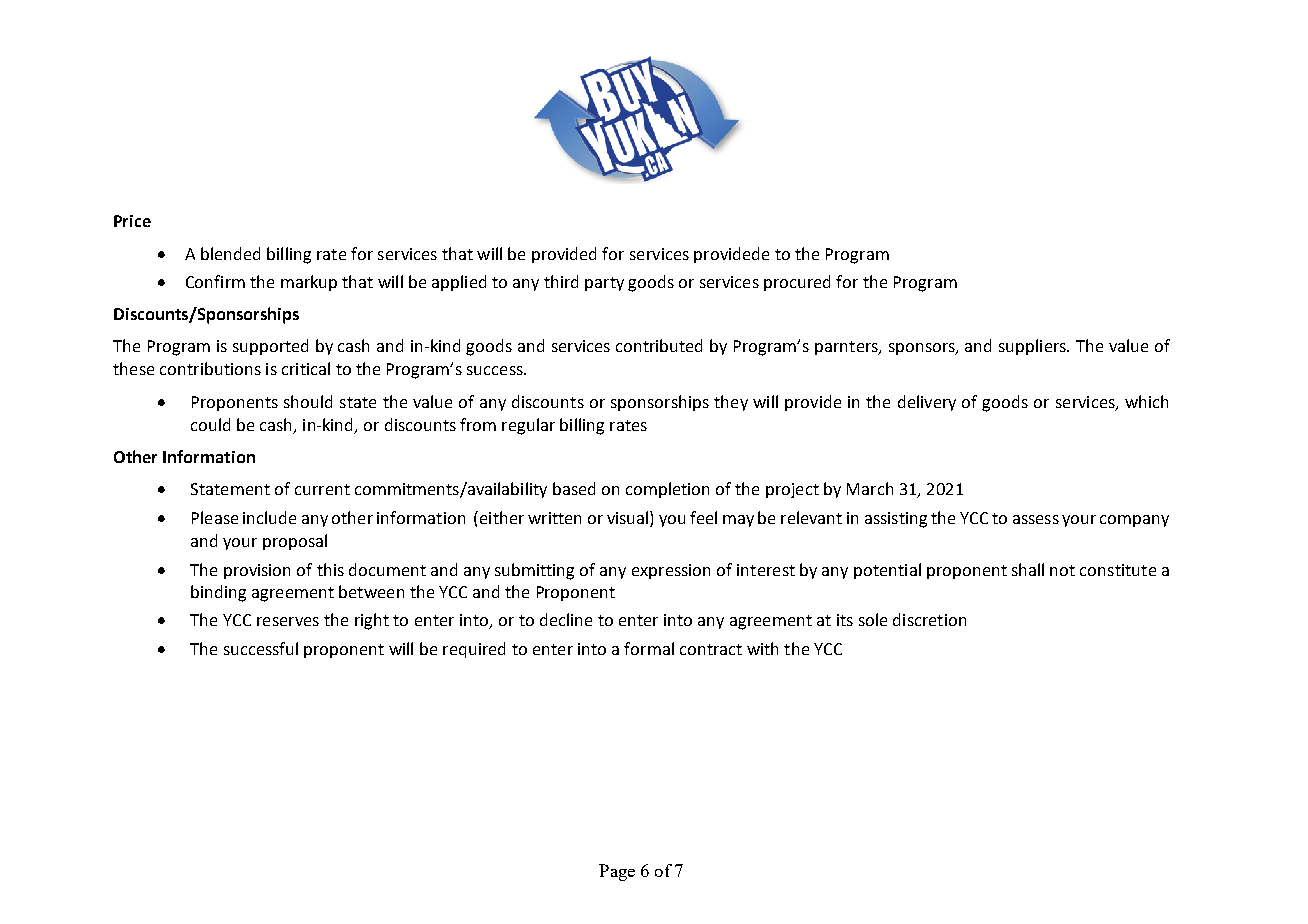 The height and width of the document is (924, 1308). What do you see at coordinates (671, 571) in the document?
I see `expression` at bounding box center [671, 571].
